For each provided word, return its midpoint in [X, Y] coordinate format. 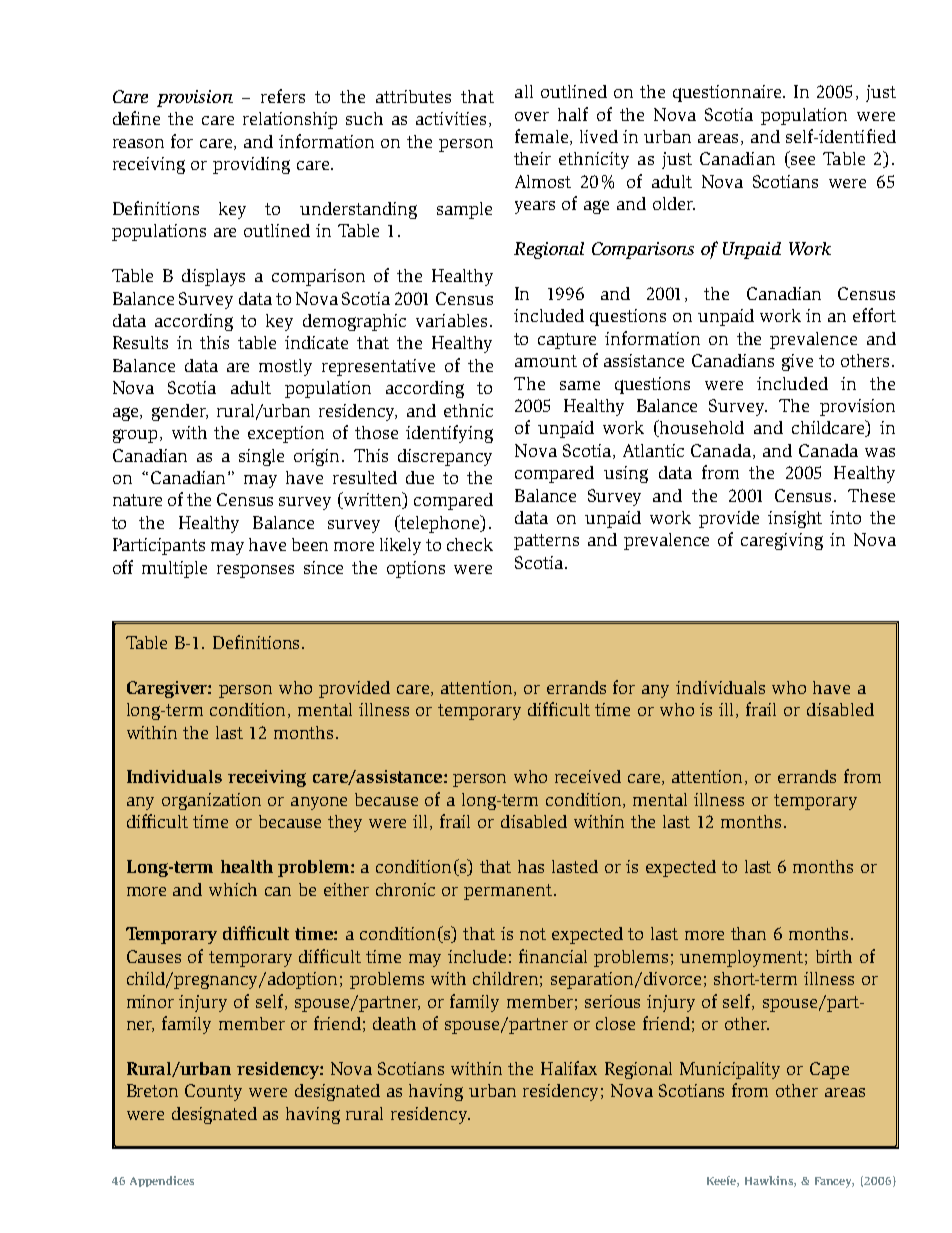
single [261, 457]
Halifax [569, 1068]
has [531, 866]
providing [251, 165]
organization [211, 801]
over [532, 116]
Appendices [162, 1181]
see [802, 162]
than [748, 933]
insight [795, 519]
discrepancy [445, 457]
